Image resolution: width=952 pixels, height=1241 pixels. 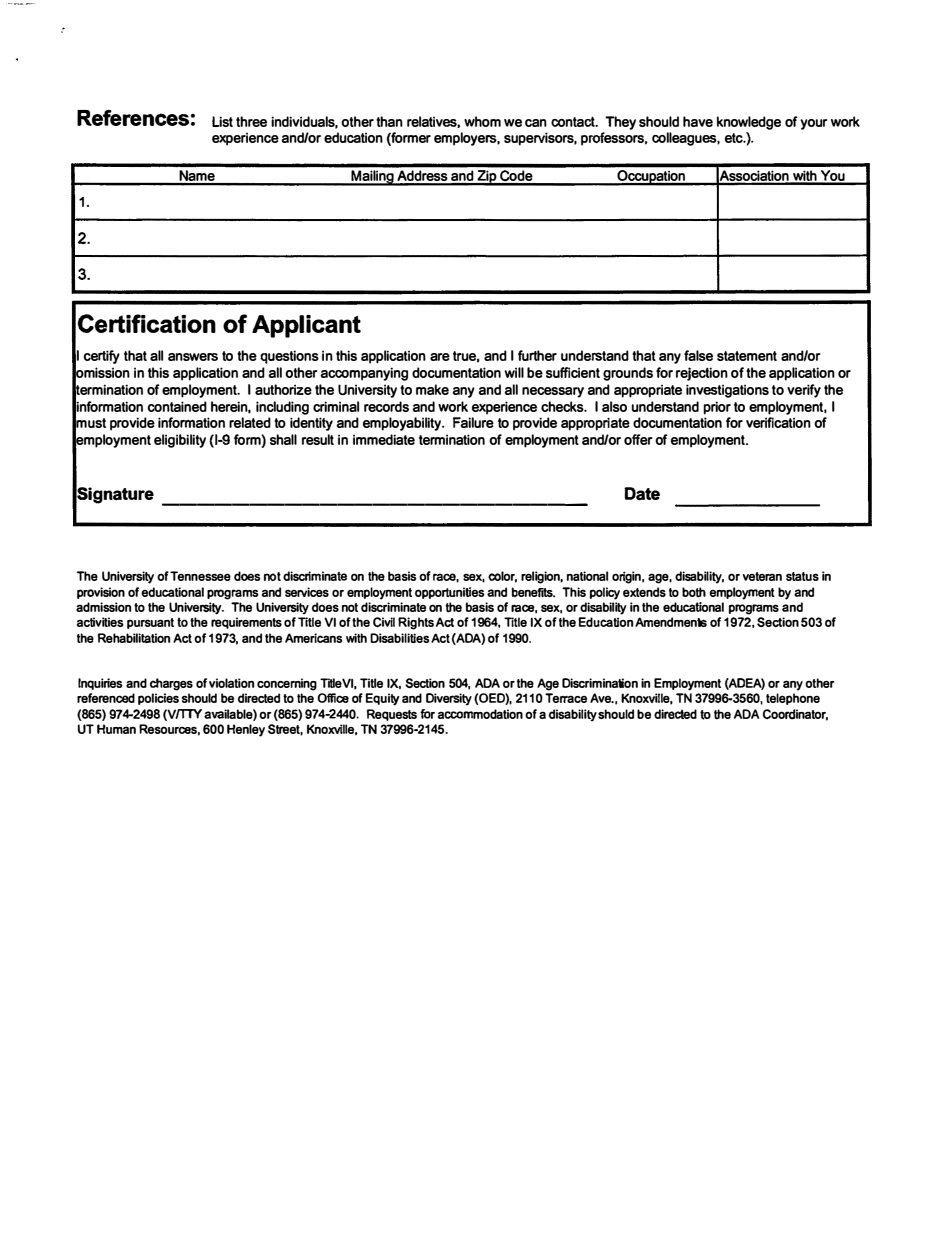 I want to click on are, so click(x=440, y=357).
